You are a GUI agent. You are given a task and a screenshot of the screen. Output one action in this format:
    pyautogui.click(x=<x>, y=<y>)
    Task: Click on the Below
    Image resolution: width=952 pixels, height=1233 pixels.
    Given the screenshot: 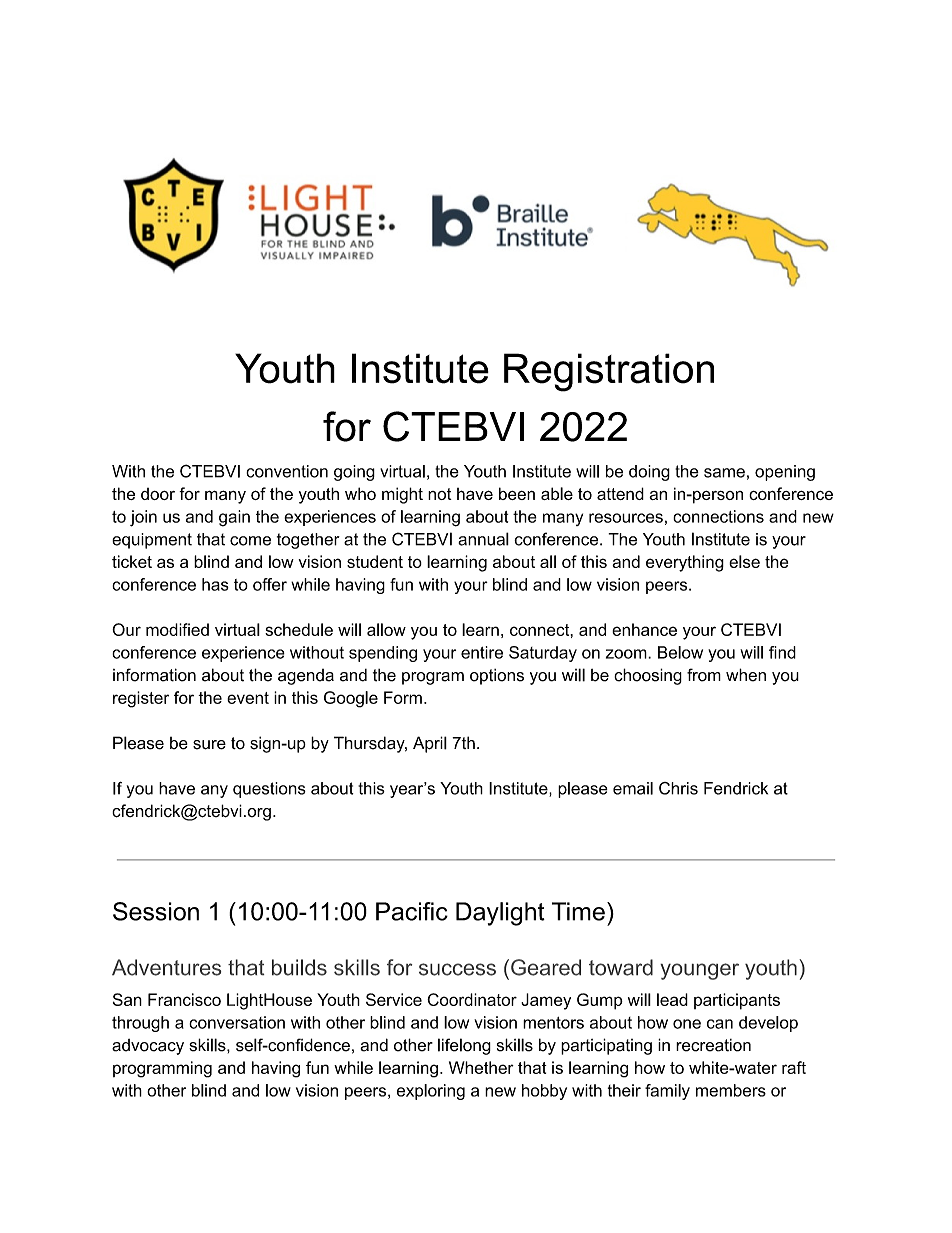 What is the action you would take?
    pyautogui.click(x=680, y=652)
